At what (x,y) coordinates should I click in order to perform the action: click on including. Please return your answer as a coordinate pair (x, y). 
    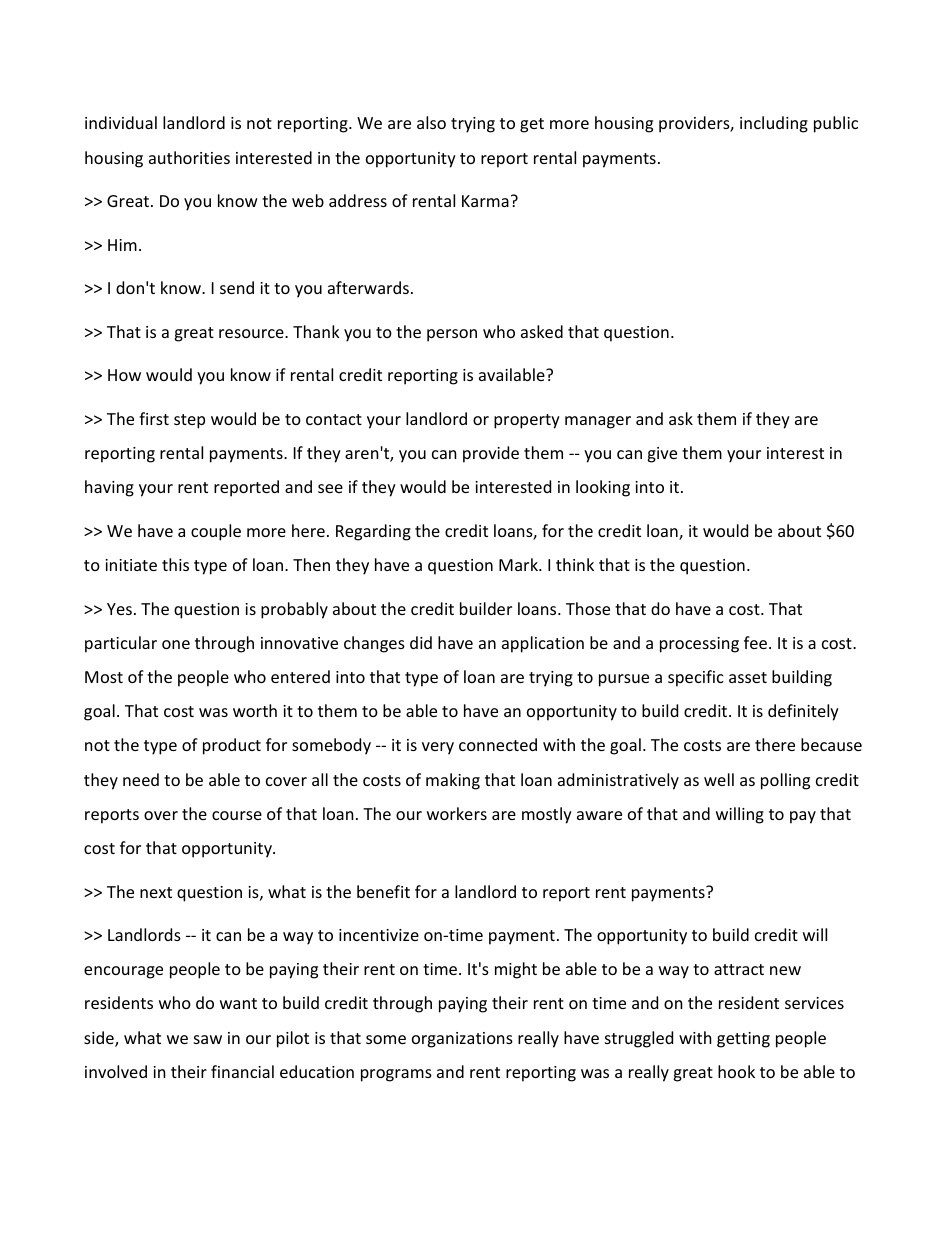
    Looking at the image, I should click on (774, 124).
